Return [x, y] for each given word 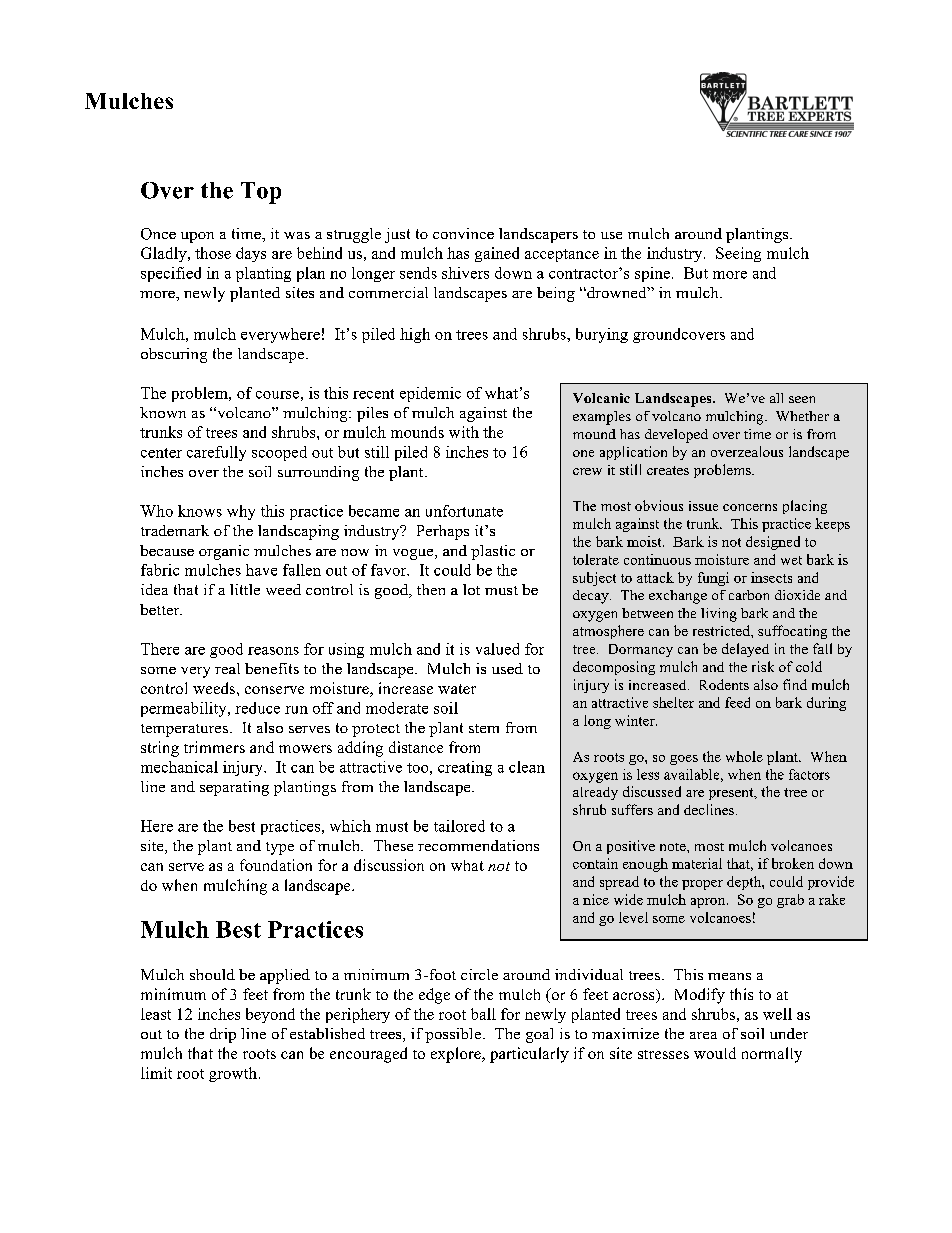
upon [197, 237]
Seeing [738, 254]
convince [463, 233]
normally [772, 1055]
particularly [529, 1055]
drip [223, 1035]
